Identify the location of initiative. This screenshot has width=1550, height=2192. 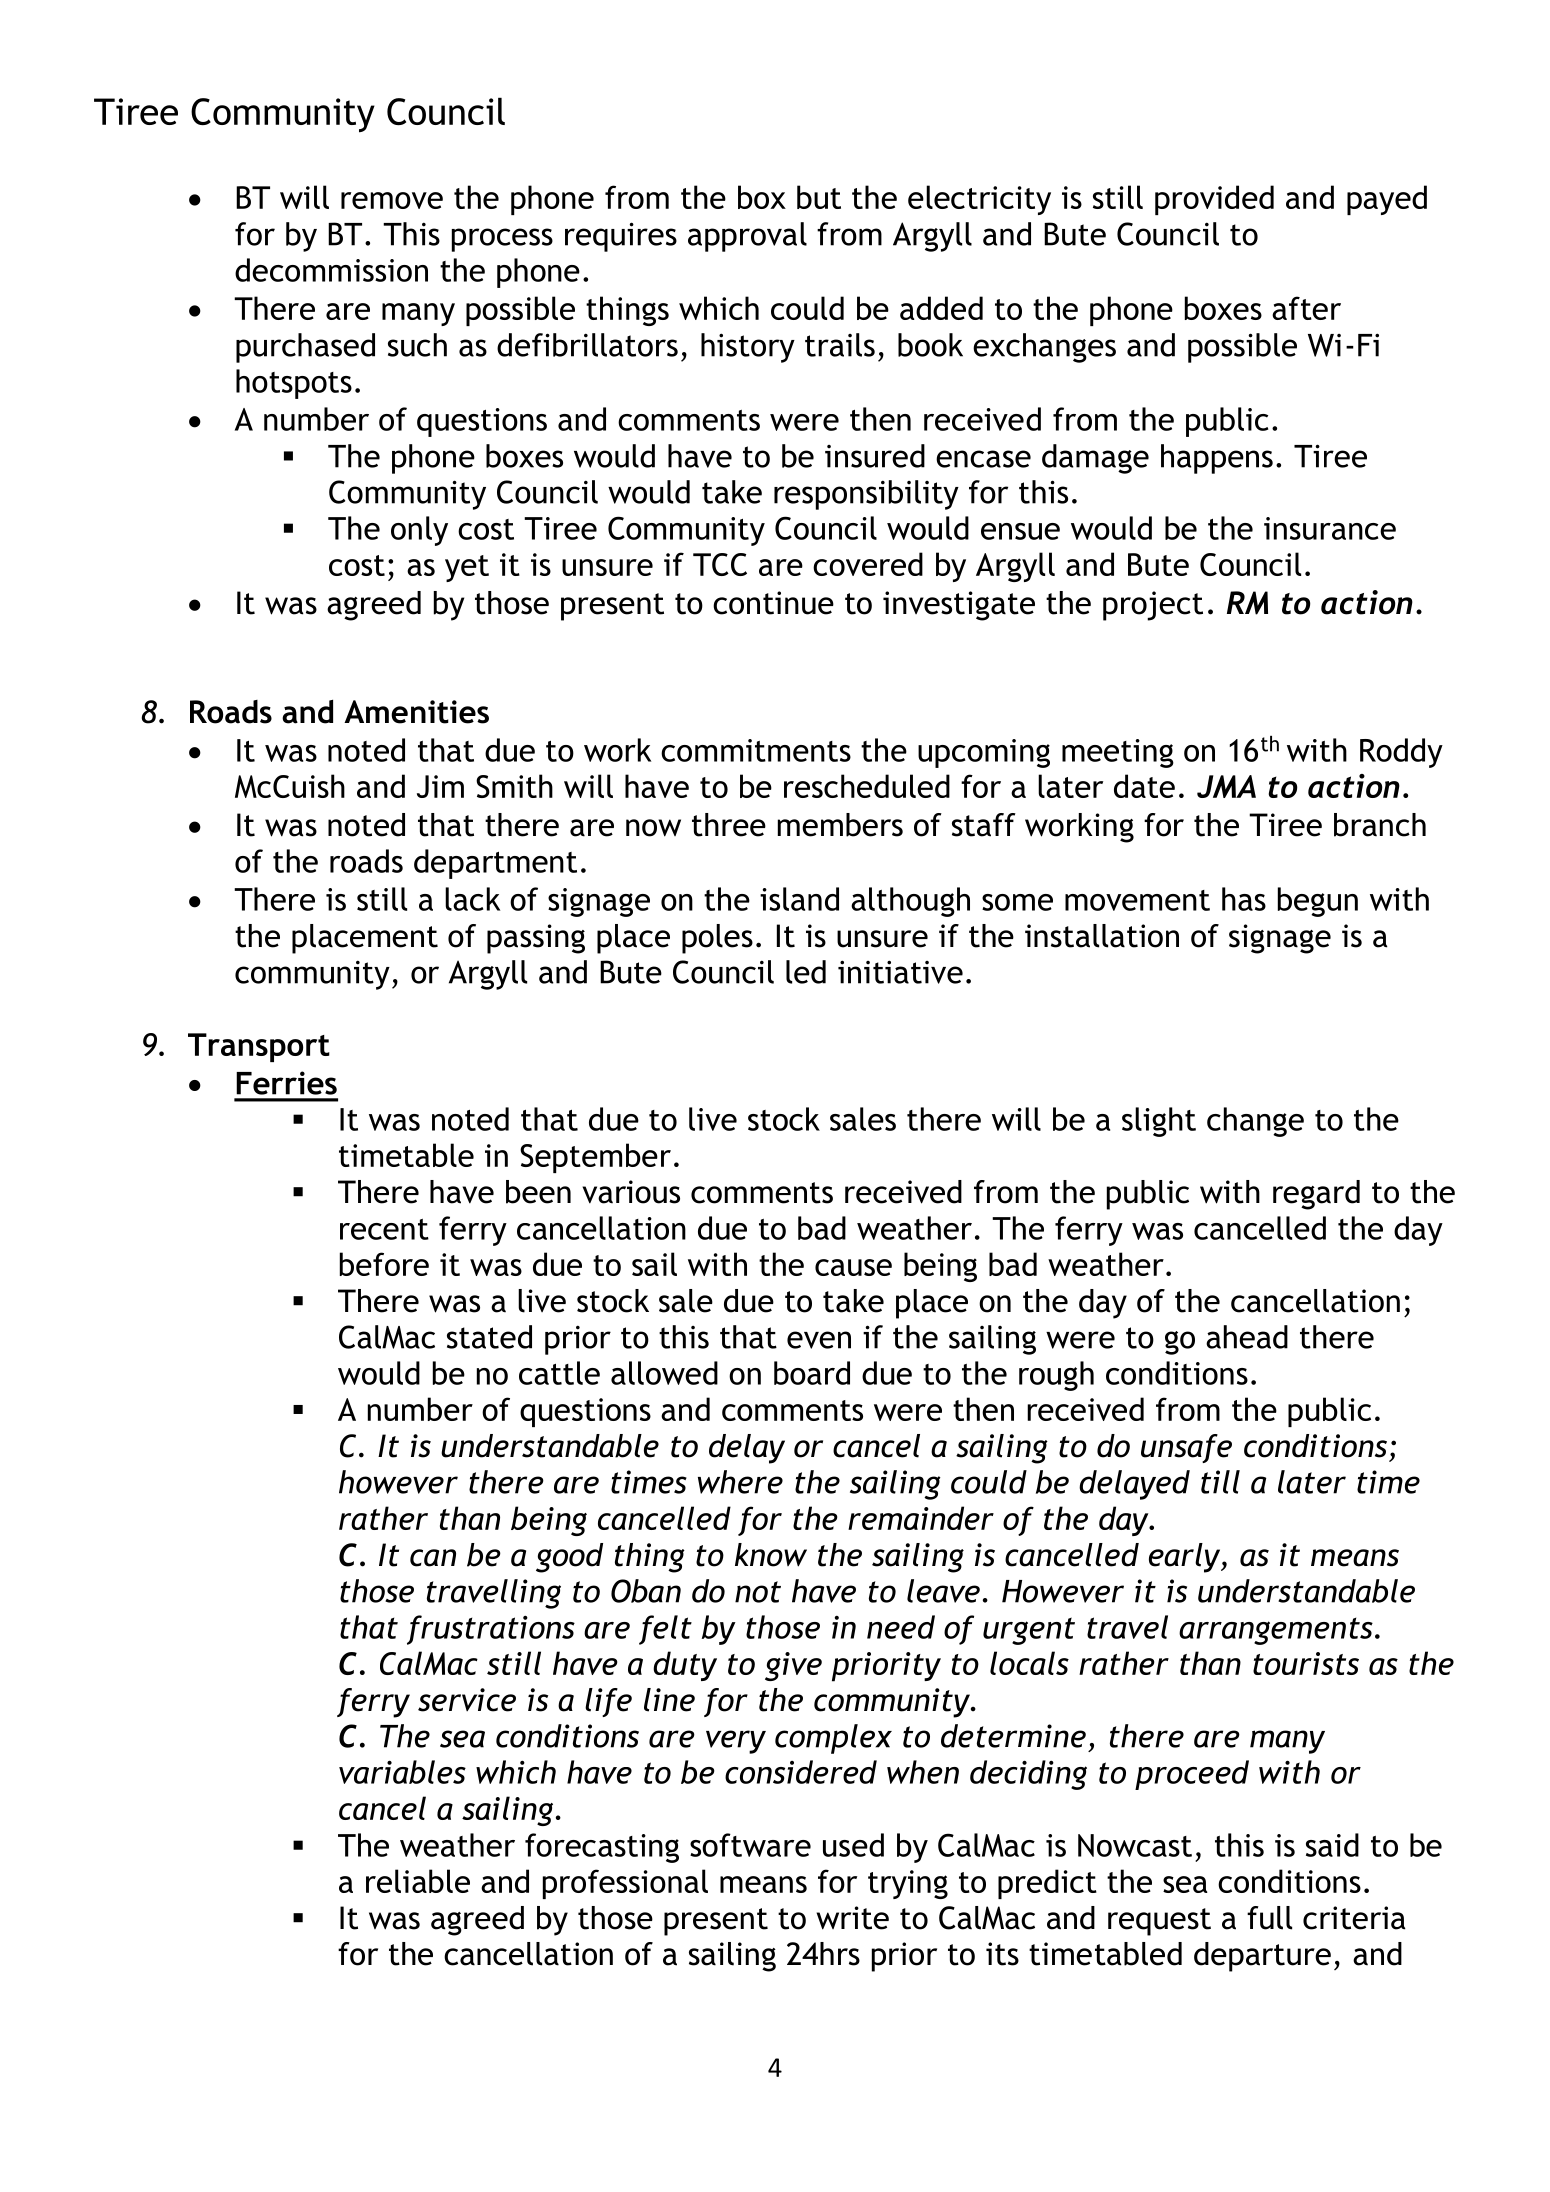
(900, 972).
